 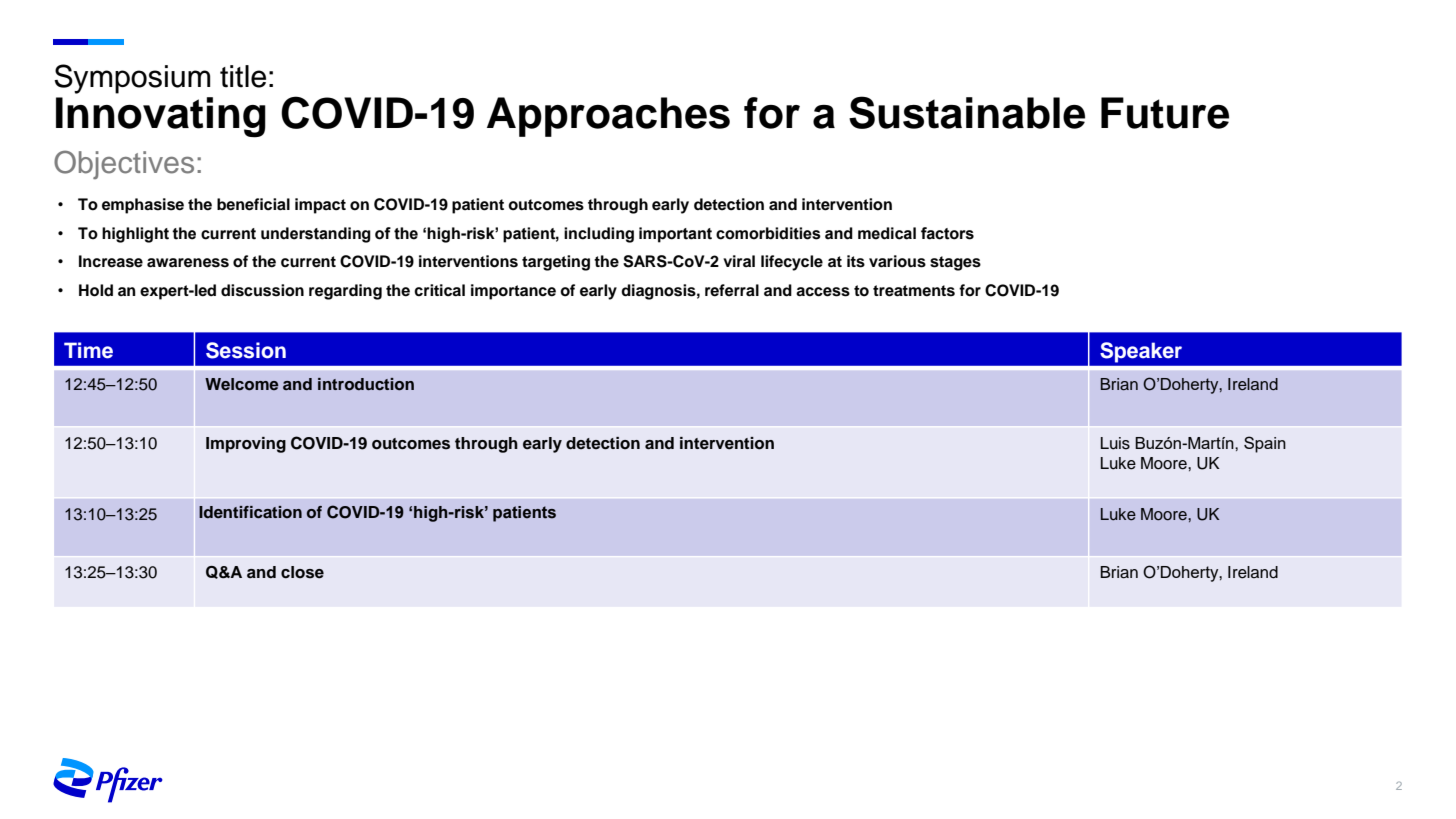 What do you see at coordinates (1165, 113) in the page?
I see `Future` at bounding box center [1165, 113].
